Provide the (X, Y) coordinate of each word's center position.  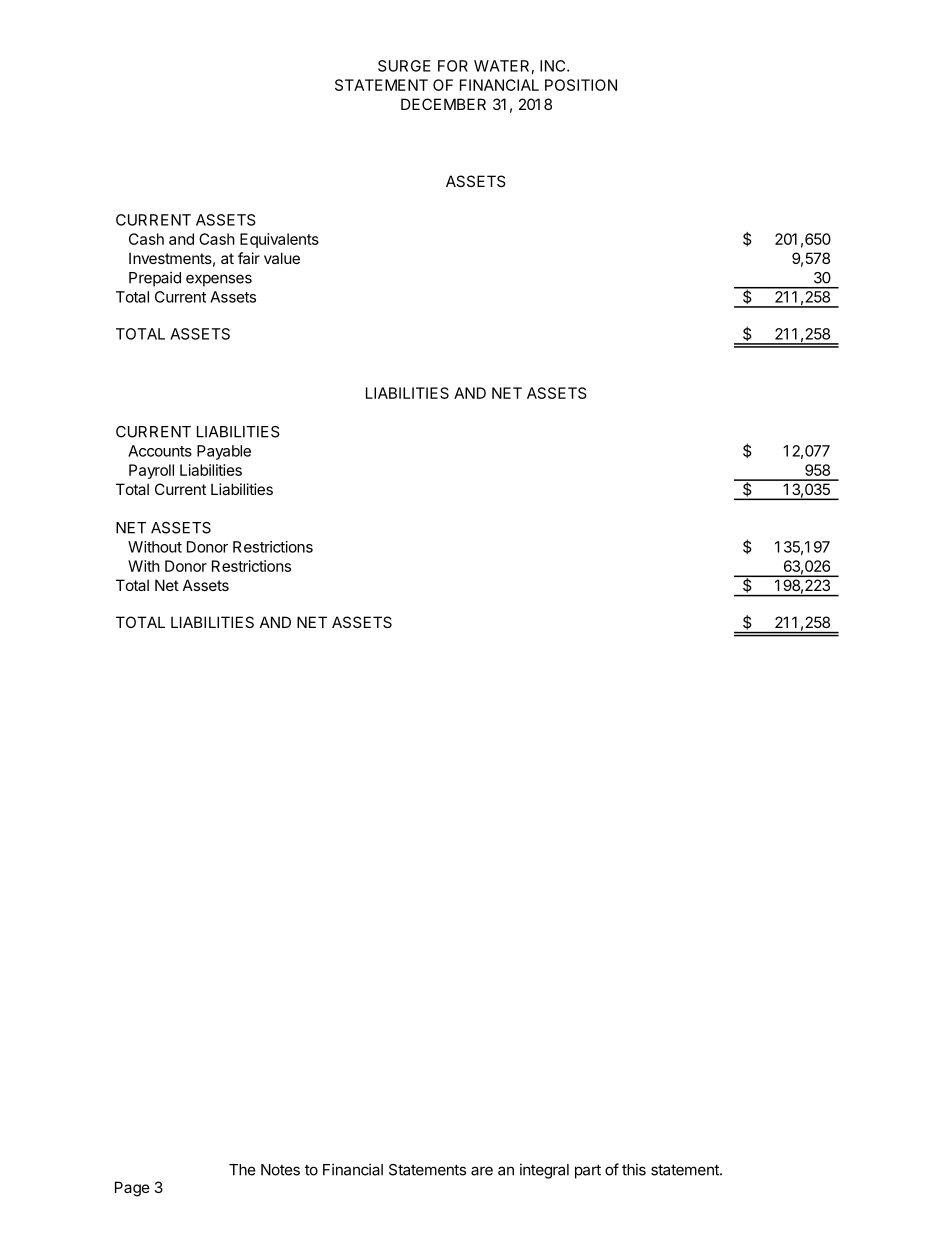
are (482, 1171)
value (282, 258)
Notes (280, 1170)
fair (249, 258)
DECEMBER (443, 104)
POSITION (581, 85)
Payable (224, 452)
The (242, 1170)
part (588, 1171)
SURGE (404, 66)
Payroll (151, 471)
